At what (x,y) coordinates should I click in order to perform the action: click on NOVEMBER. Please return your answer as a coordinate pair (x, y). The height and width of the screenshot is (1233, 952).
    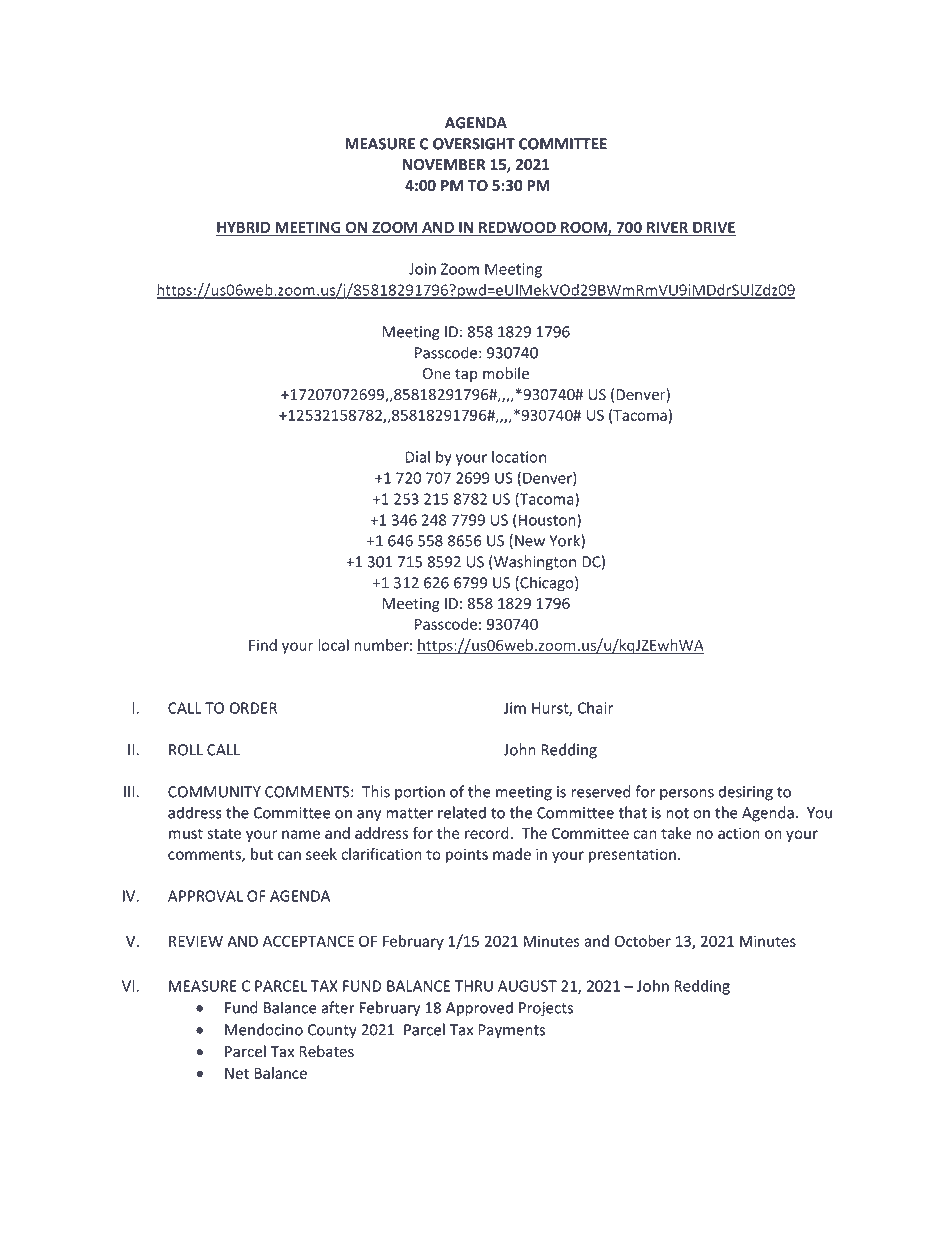
    Looking at the image, I should click on (444, 165).
